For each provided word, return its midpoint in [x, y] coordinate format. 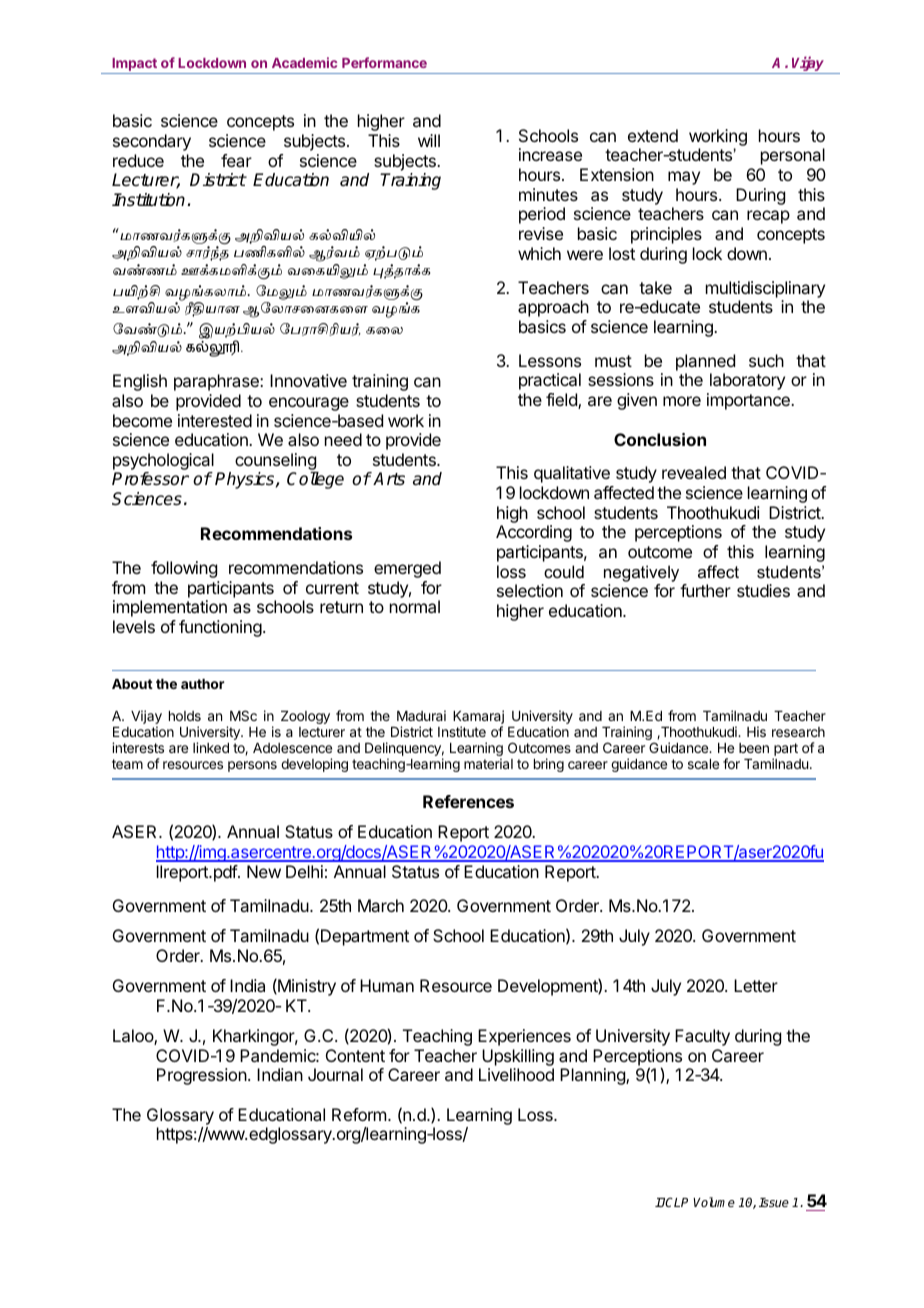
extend [653, 135]
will [429, 140]
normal [415, 606]
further [705, 590]
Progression [202, 1076]
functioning [220, 628]
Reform [359, 1114]
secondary [152, 142]
